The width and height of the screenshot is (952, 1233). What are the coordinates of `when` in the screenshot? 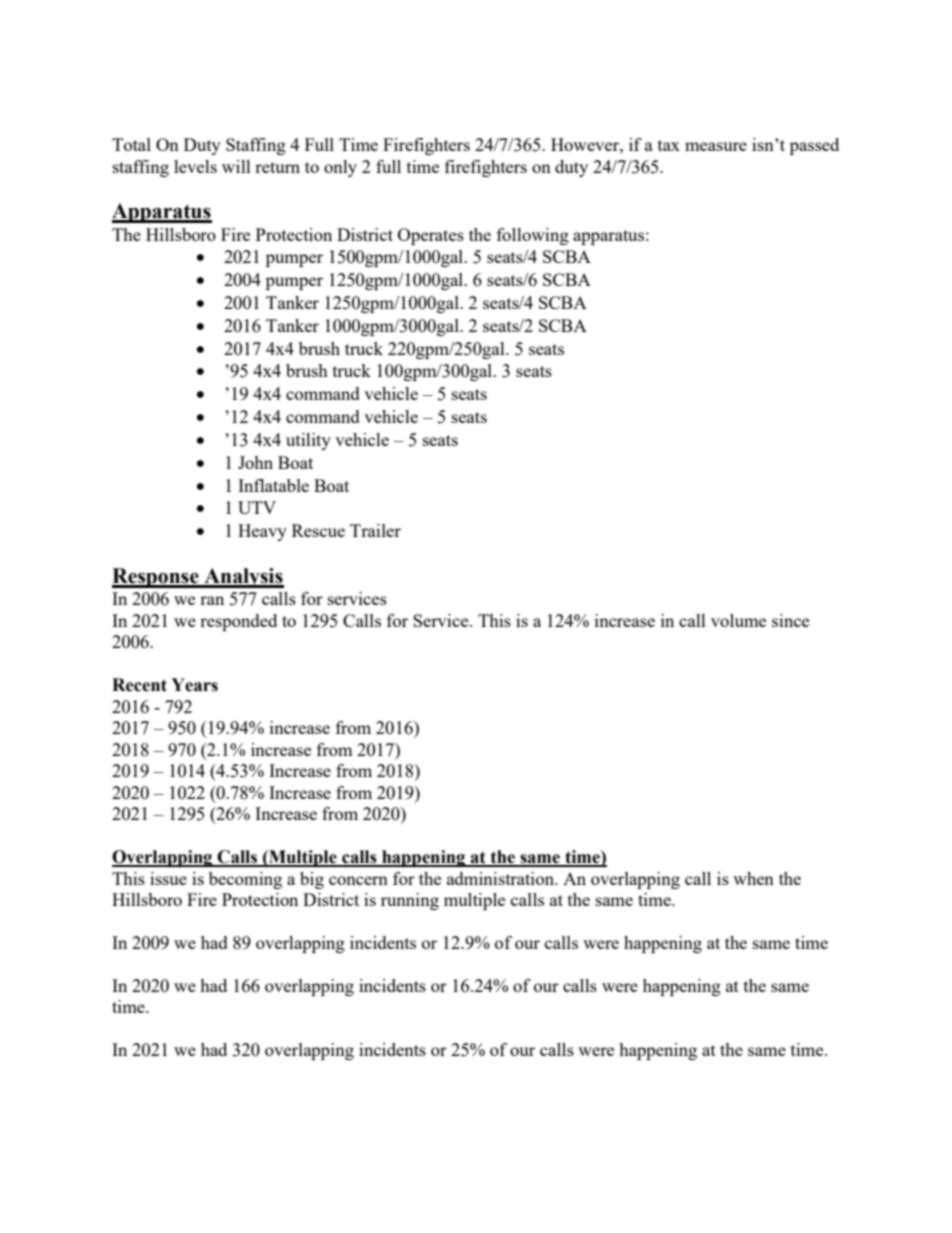 It's located at (753, 878).
